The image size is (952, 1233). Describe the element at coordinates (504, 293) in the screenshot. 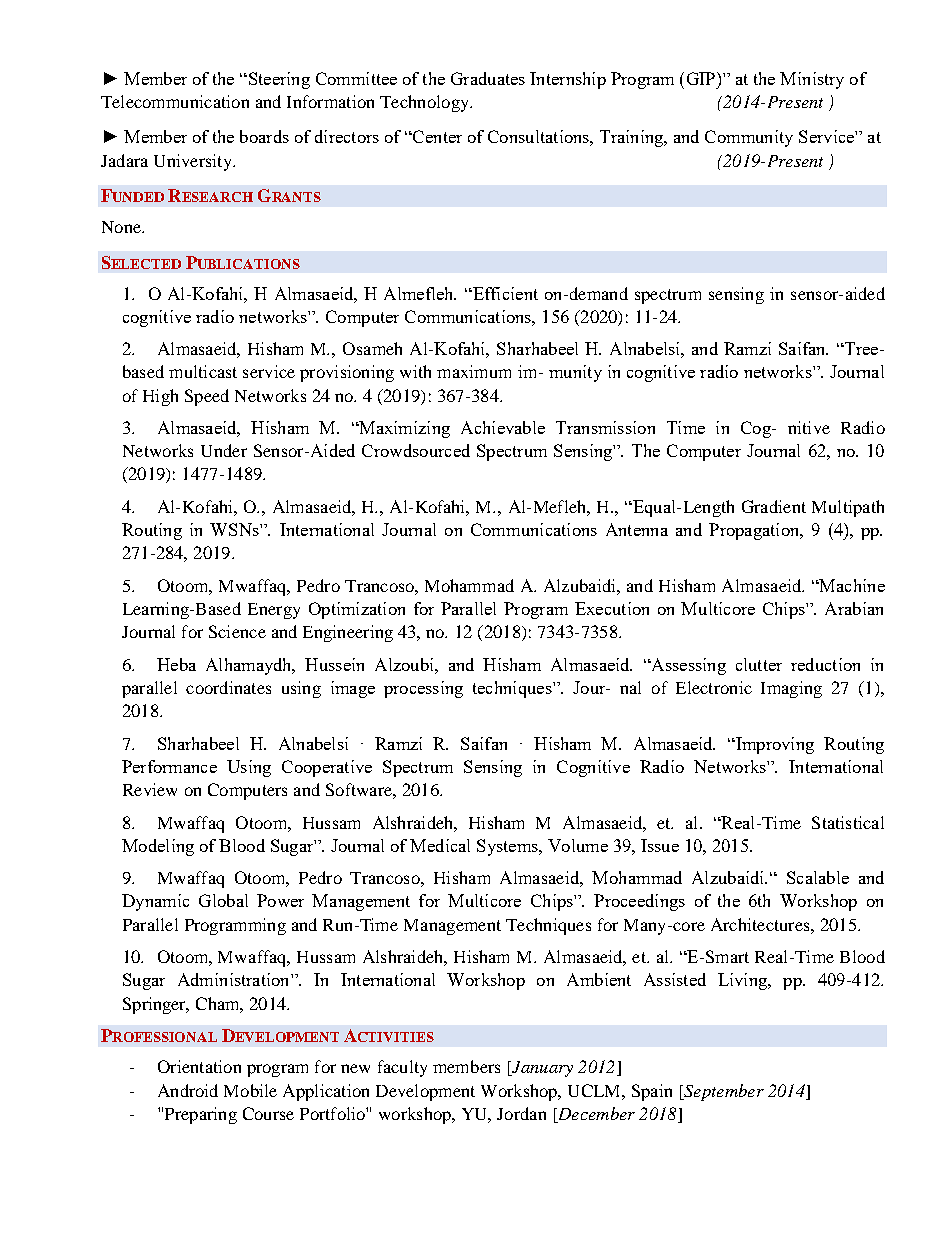

I see `Efficient` at that location.
